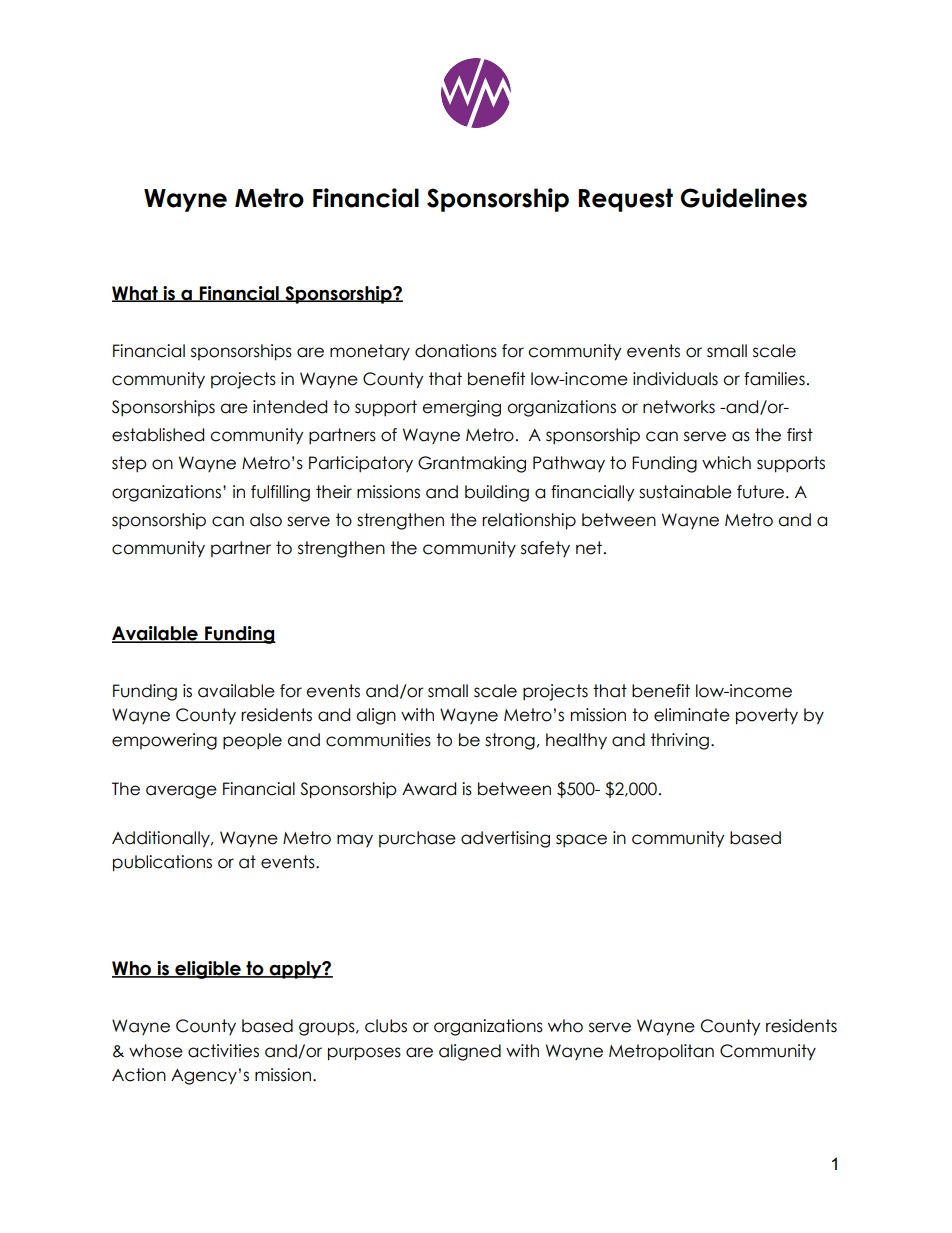 Image resolution: width=952 pixels, height=1233 pixels. I want to click on building, so click(497, 493).
